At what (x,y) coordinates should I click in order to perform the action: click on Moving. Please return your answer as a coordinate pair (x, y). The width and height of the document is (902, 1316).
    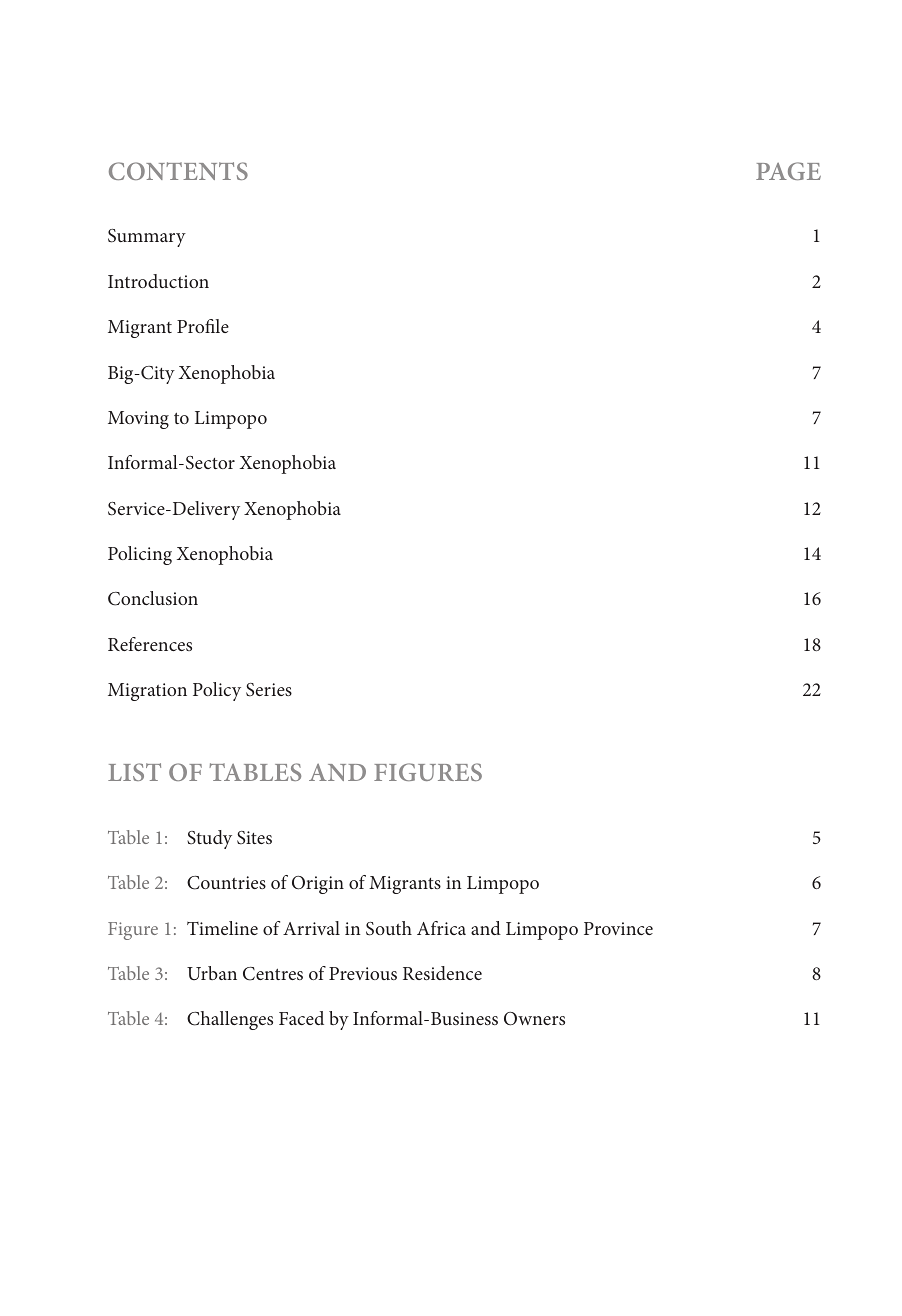
    Looking at the image, I should click on (138, 420).
